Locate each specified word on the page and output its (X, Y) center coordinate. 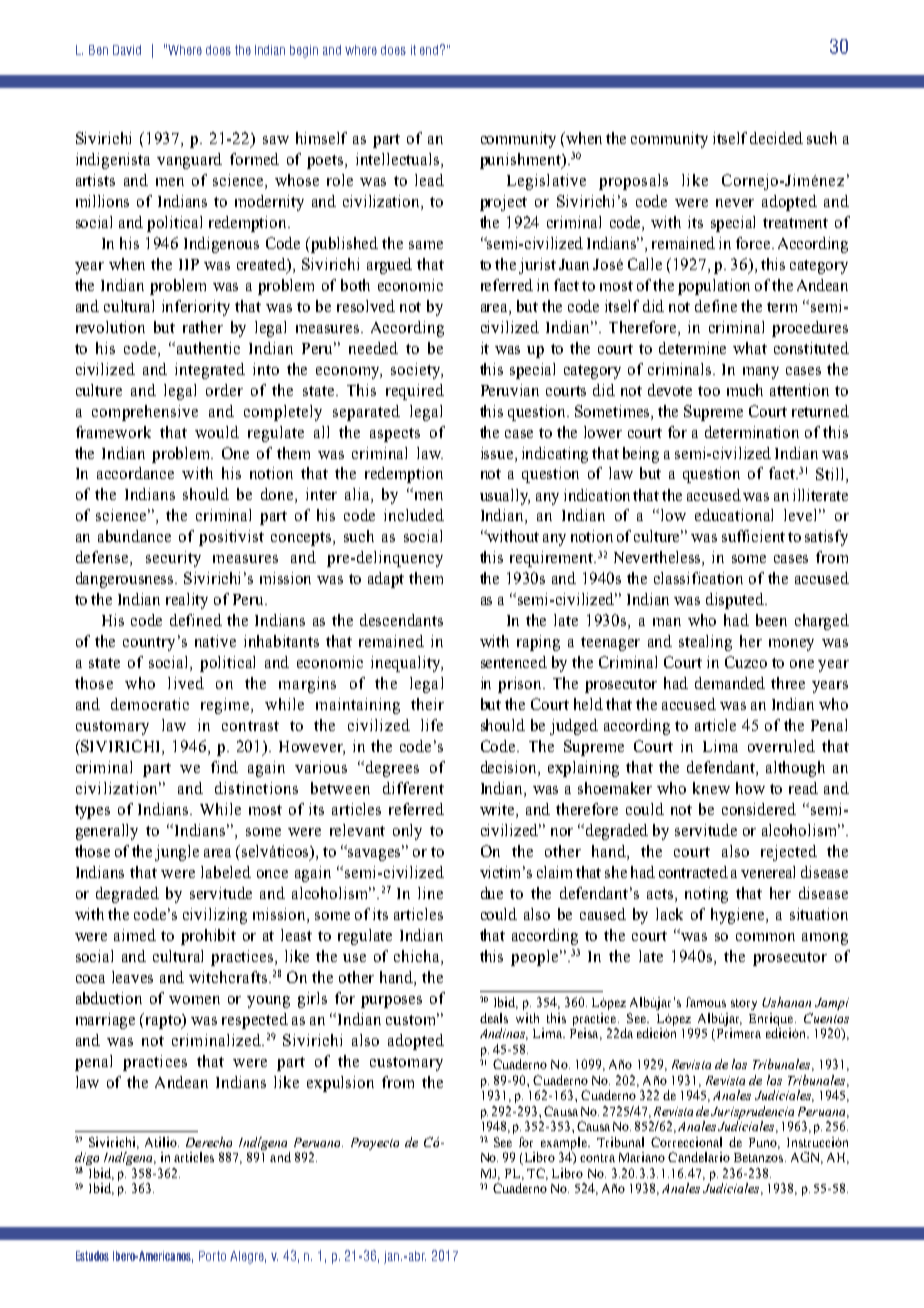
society (417, 371)
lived (186, 683)
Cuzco (746, 662)
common (765, 937)
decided (776, 138)
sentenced (514, 662)
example (565, 1143)
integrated (210, 371)
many (761, 373)
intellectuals (399, 160)
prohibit (208, 937)
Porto (212, 1256)
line (430, 893)
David (127, 50)
